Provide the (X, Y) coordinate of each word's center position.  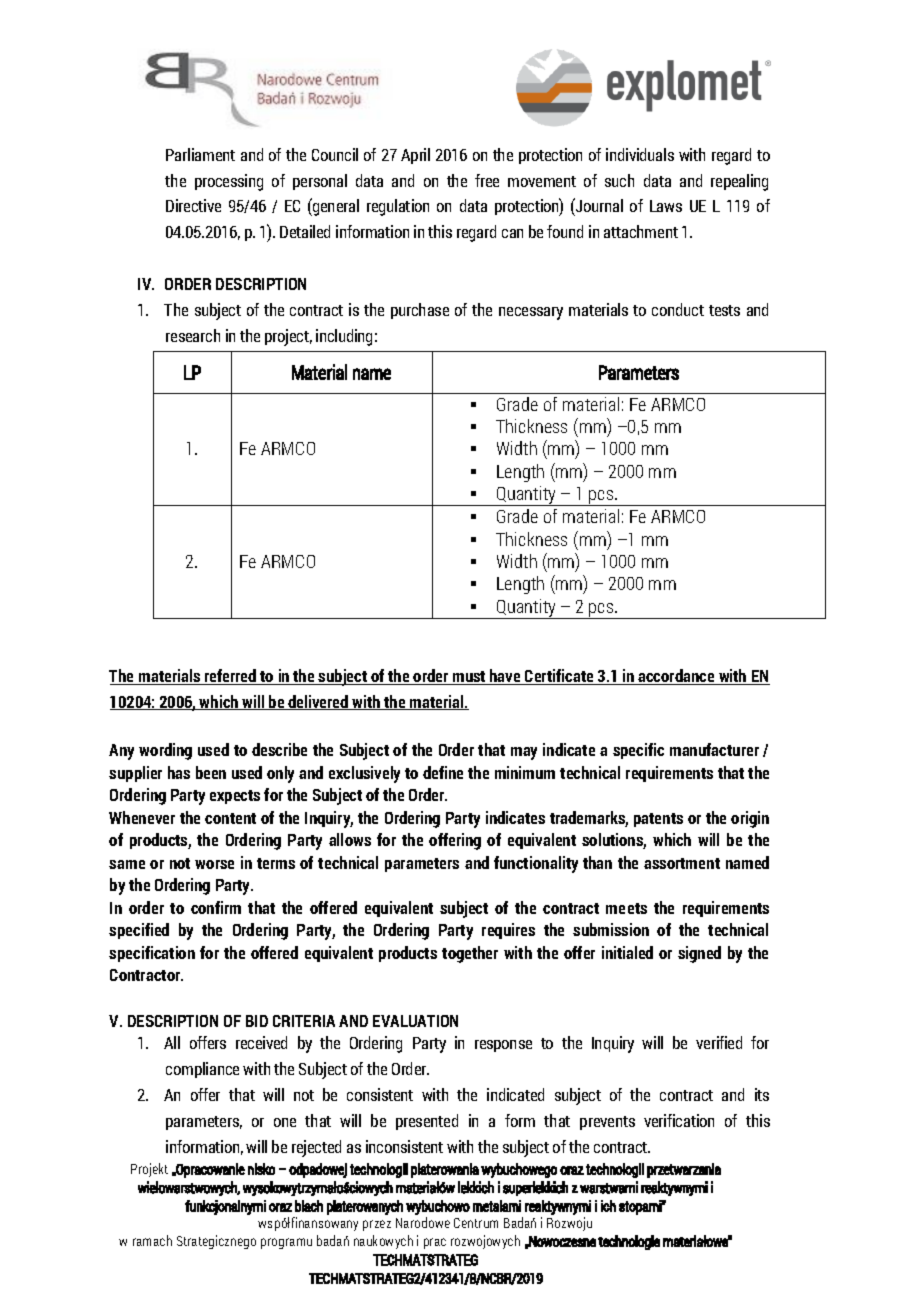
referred (231, 677)
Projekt (149, 1170)
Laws (666, 206)
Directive (193, 205)
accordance (676, 677)
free (487, 180)
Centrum (476, 1223)
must (469, 678)
